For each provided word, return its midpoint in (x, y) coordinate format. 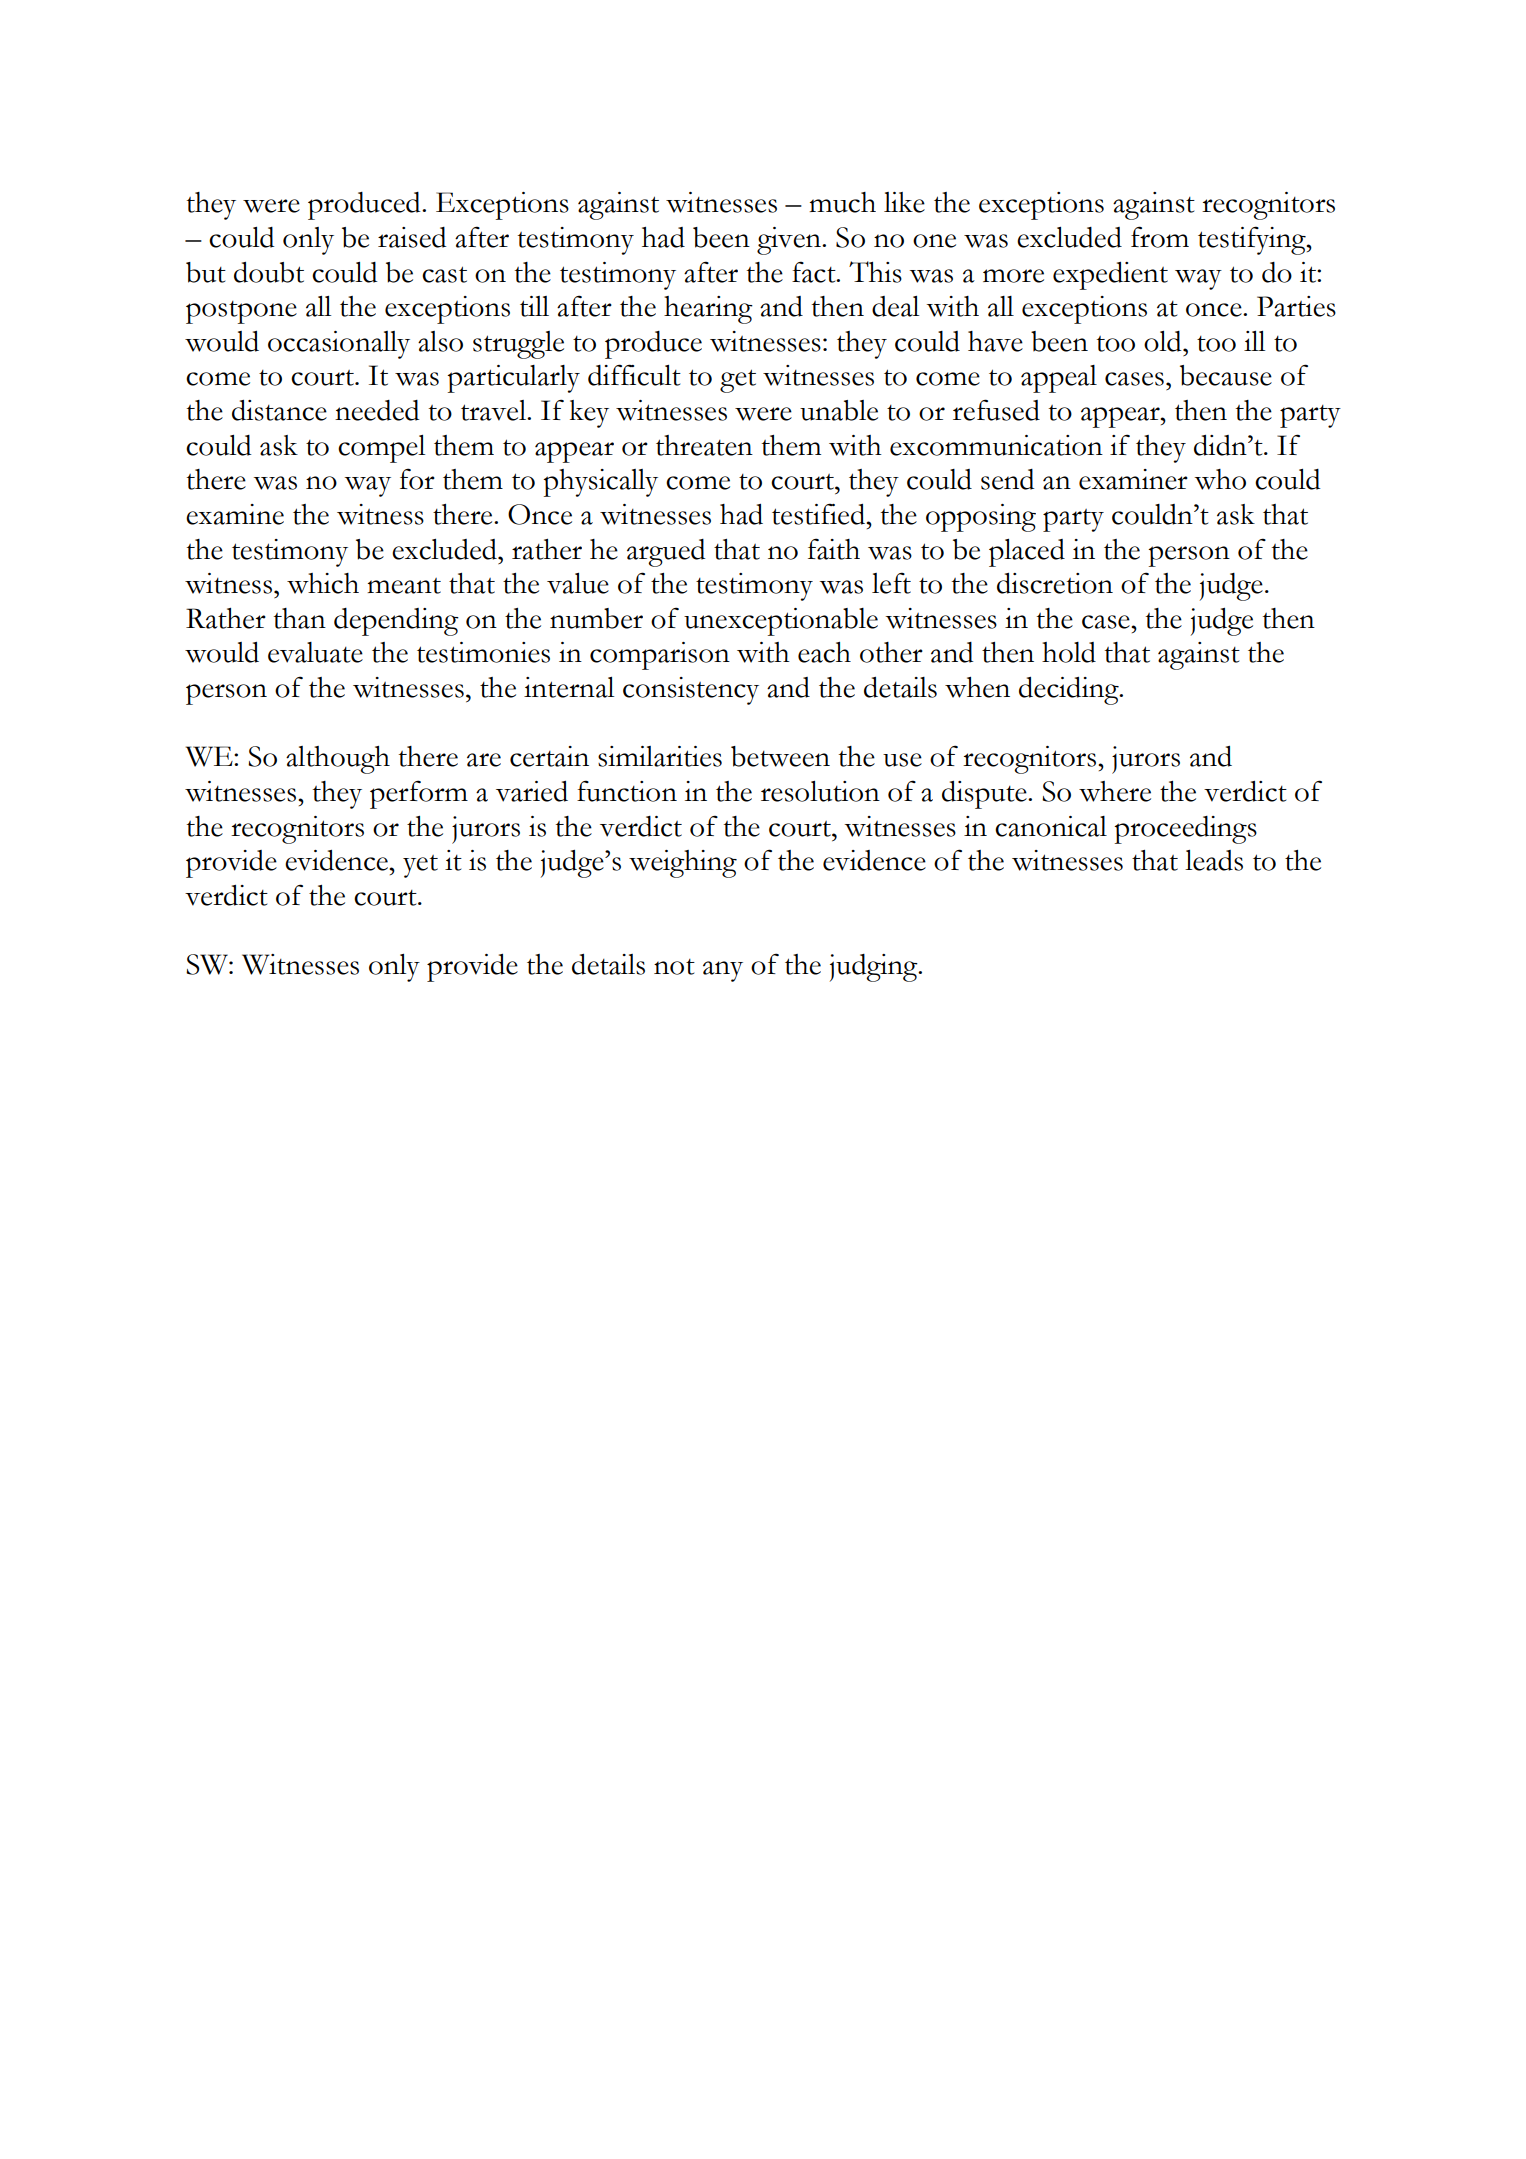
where (1115, 791)
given (790, 241)
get (738, 381)
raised (412, 237)
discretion (1055, 583)
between (780, 756)
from (1160, 237)
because (1226, 375)
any (723, 971)
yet (420, 866)
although (338, 760)
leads (1214, 860)
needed (377, 410)
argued (666, 553)
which (323, 583)
